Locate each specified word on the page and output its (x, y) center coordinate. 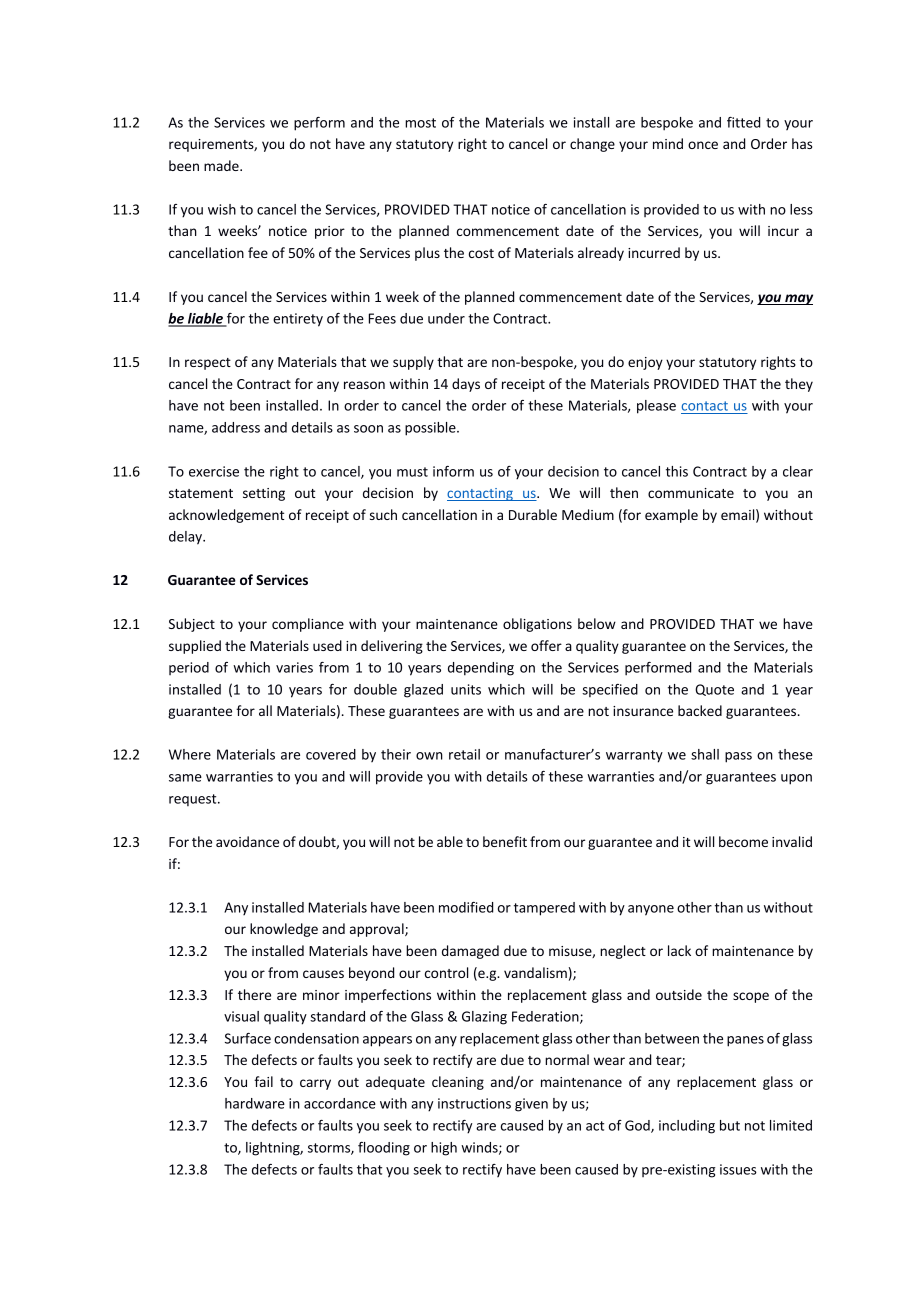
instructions (474, 1103)
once (703, 145)
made (222, 165)
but (730, 1125)
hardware (255, 1103)
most (420, 123)
